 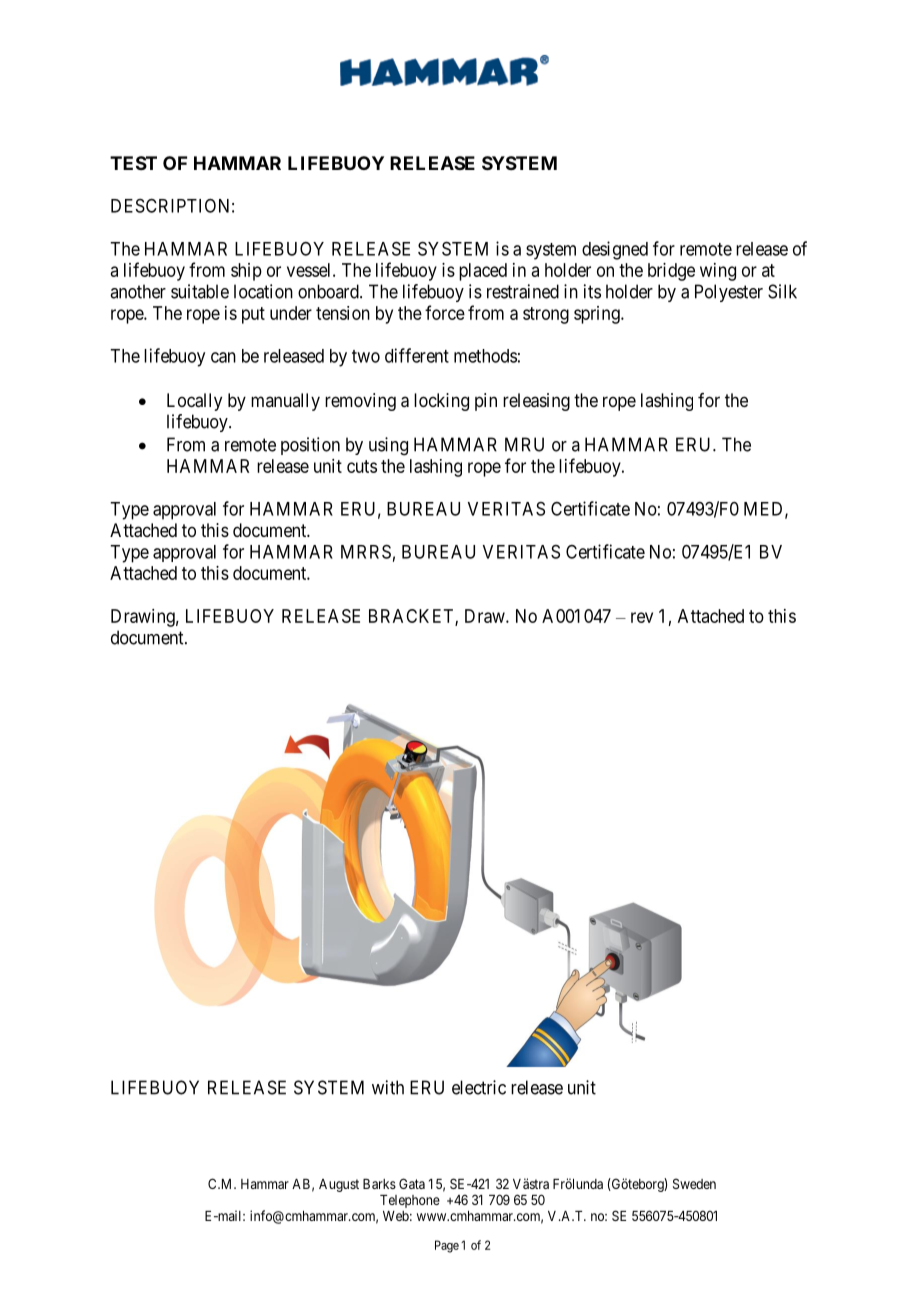 What do you see at coordinates (388, 1087) in the screenshot?
I see `with` at bounding box center [388, 1087].
